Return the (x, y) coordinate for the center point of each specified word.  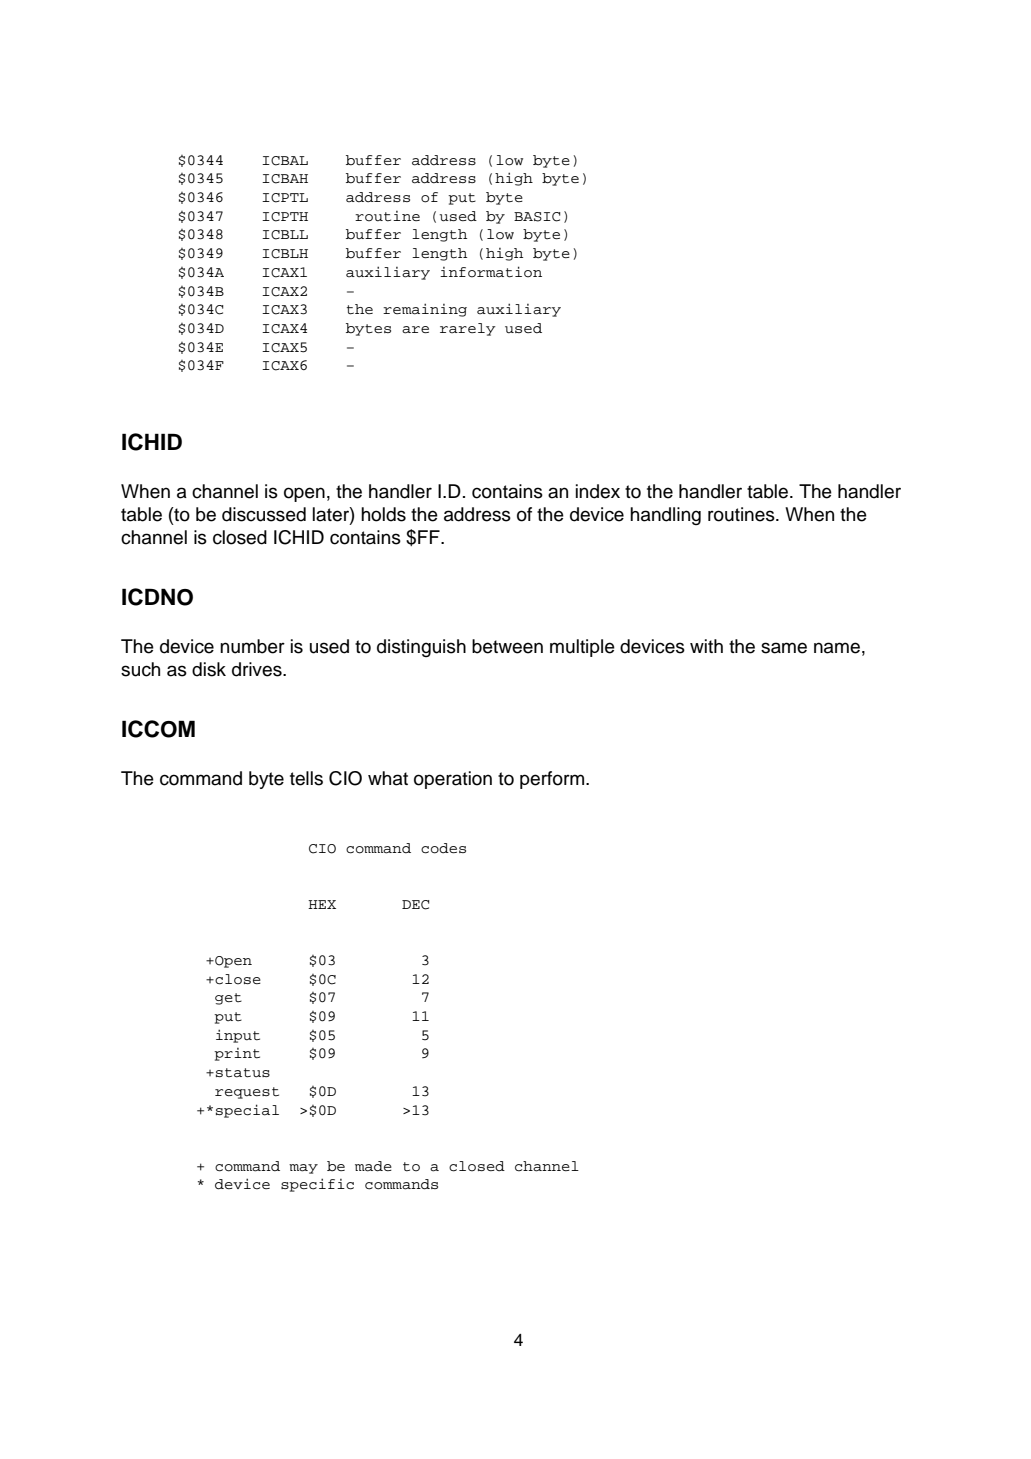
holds (383, 514)
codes (443, 848)
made (373, 1166)
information (491, 272)
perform (553, 780)
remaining (425, 310)
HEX (322, 904)
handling (665, 516)
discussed (264, 514)
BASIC (537, 217)
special (247, 1111)
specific (317, 1185)
